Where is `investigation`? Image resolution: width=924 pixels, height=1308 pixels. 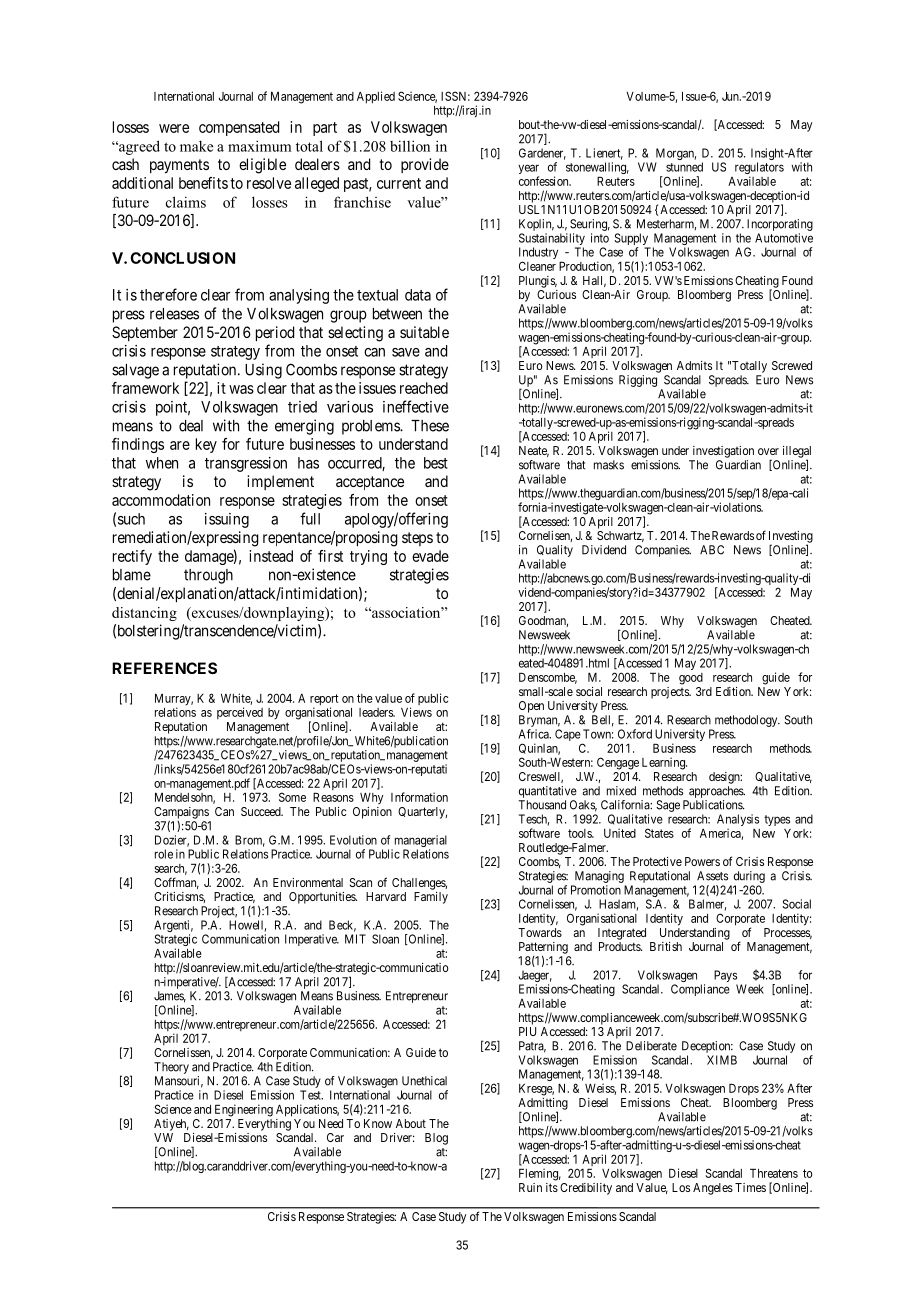
investigation is located at coordinates (723, 452).
